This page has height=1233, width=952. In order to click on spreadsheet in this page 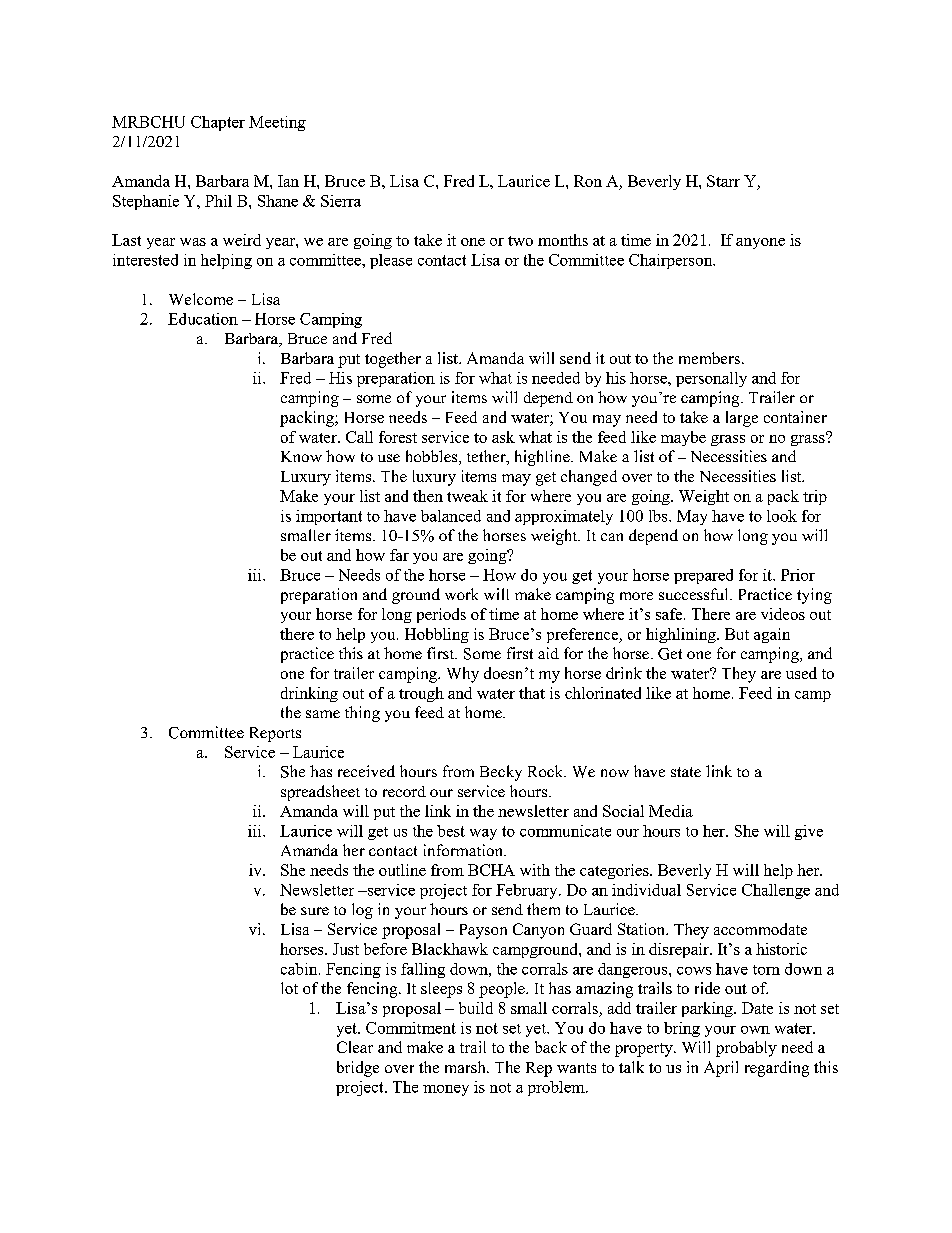, I will do `click(320, 793)`.
